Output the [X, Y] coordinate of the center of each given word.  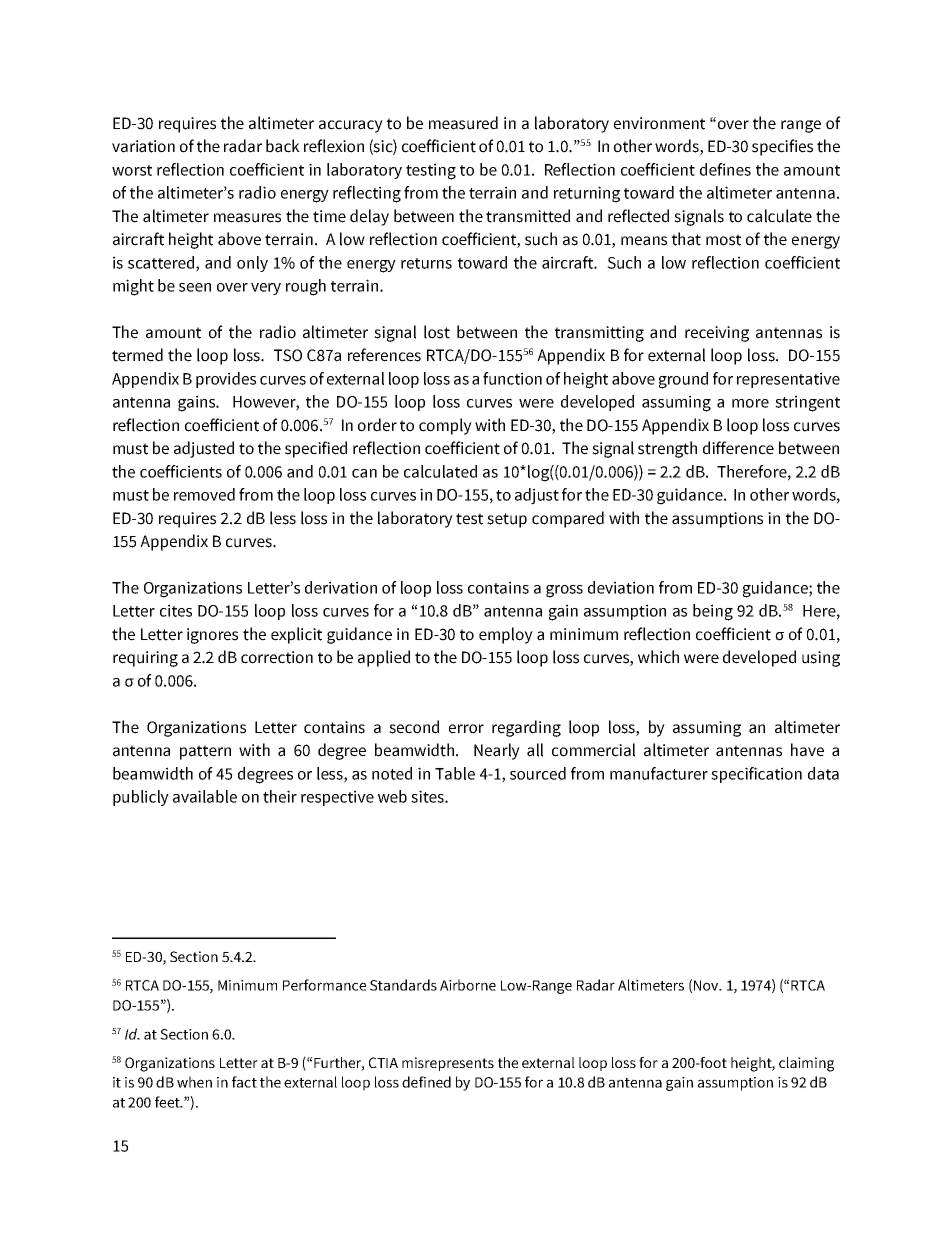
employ [506, 635]
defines [725, 169]
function [512, 378]
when [194, 1082]
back [283, 146]
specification [756, 775]
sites [428, 796]
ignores [212, 636]
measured [463, 123]
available [205, 796]
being [713, 612]
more [750, 403]
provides [226, 380]
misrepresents [448, 1064]
